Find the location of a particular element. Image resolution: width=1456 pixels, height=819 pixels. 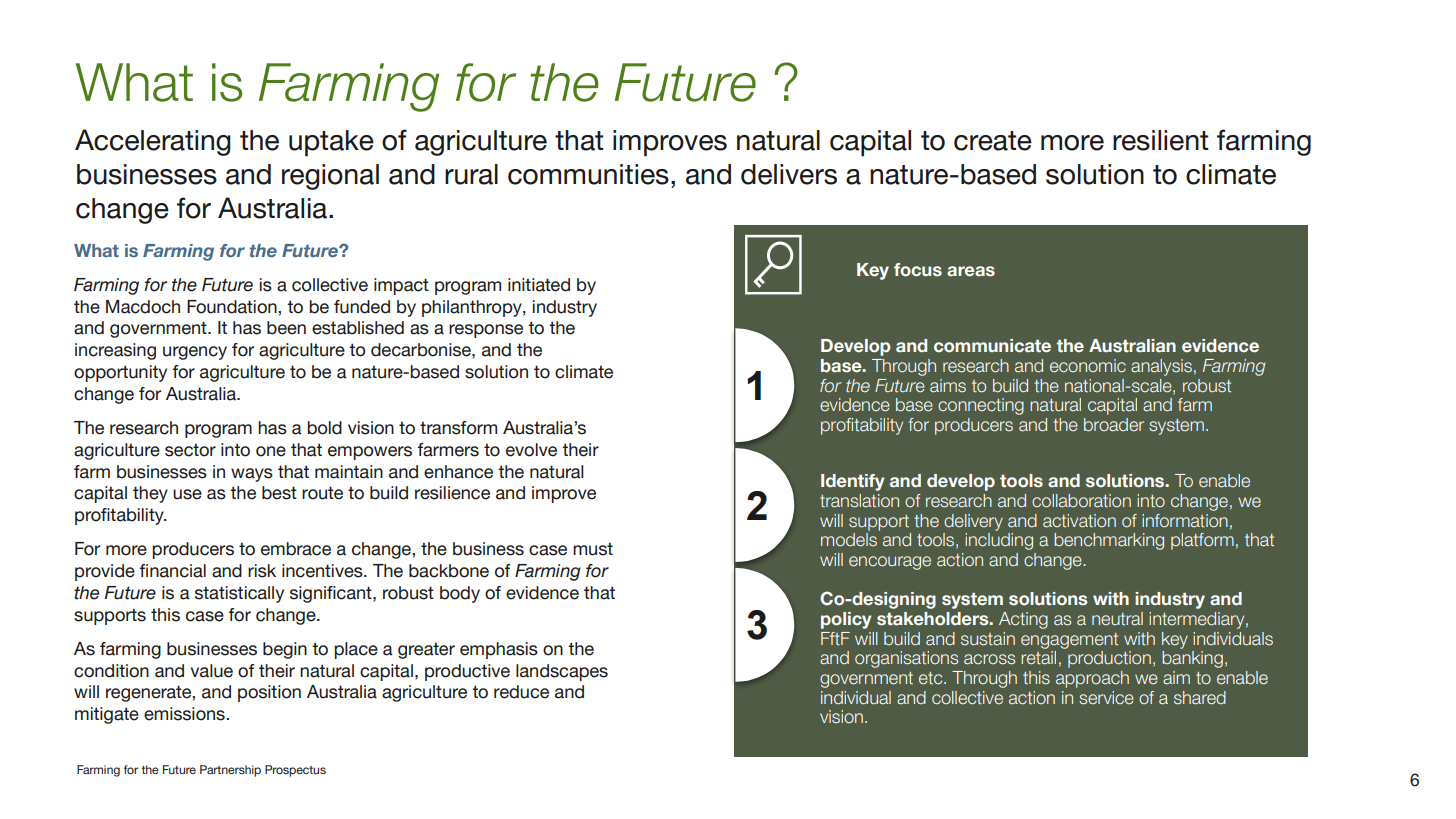

use is located at coordinates (187, 494).
